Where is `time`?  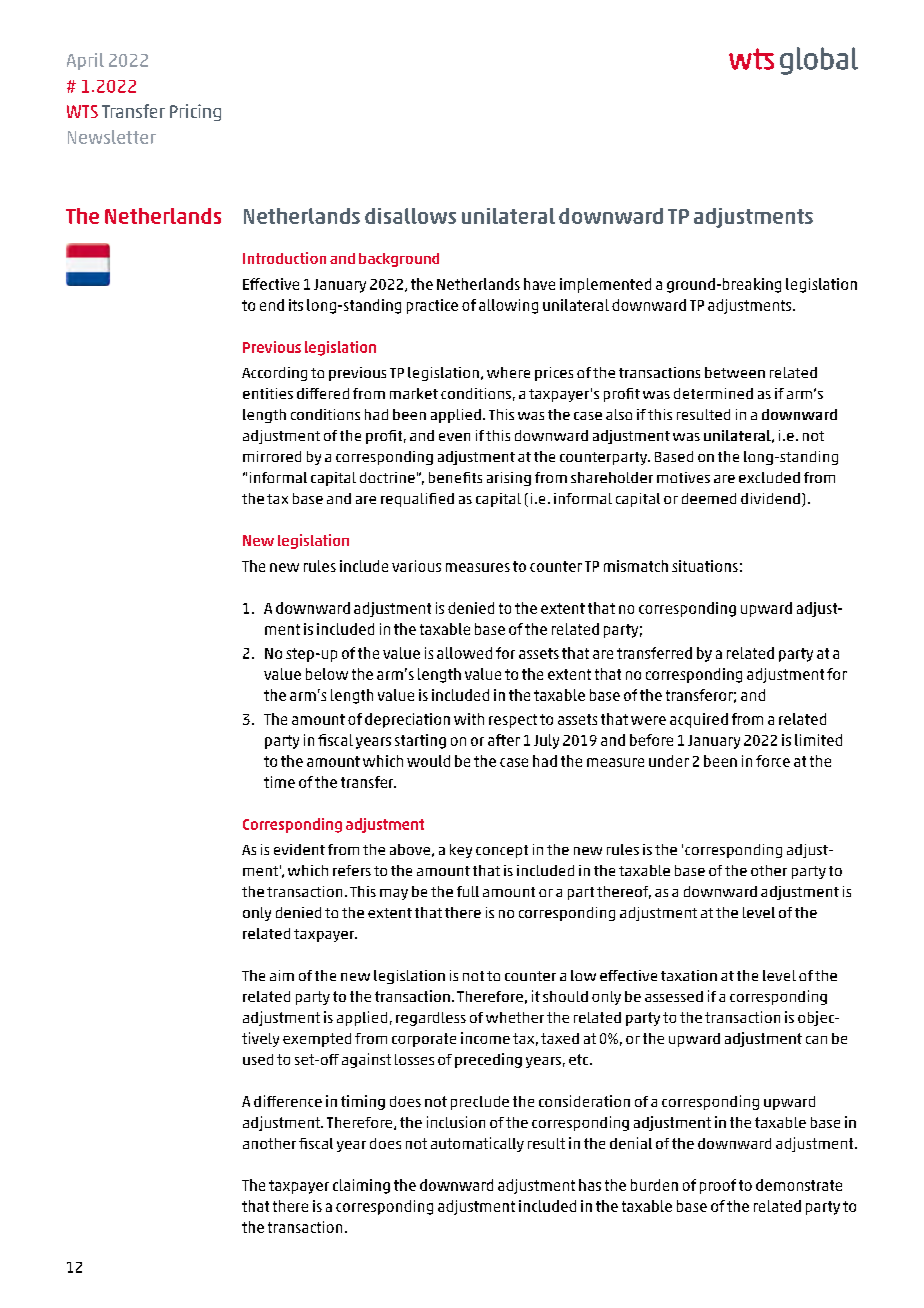
time is located at coordinates (279, 782).
